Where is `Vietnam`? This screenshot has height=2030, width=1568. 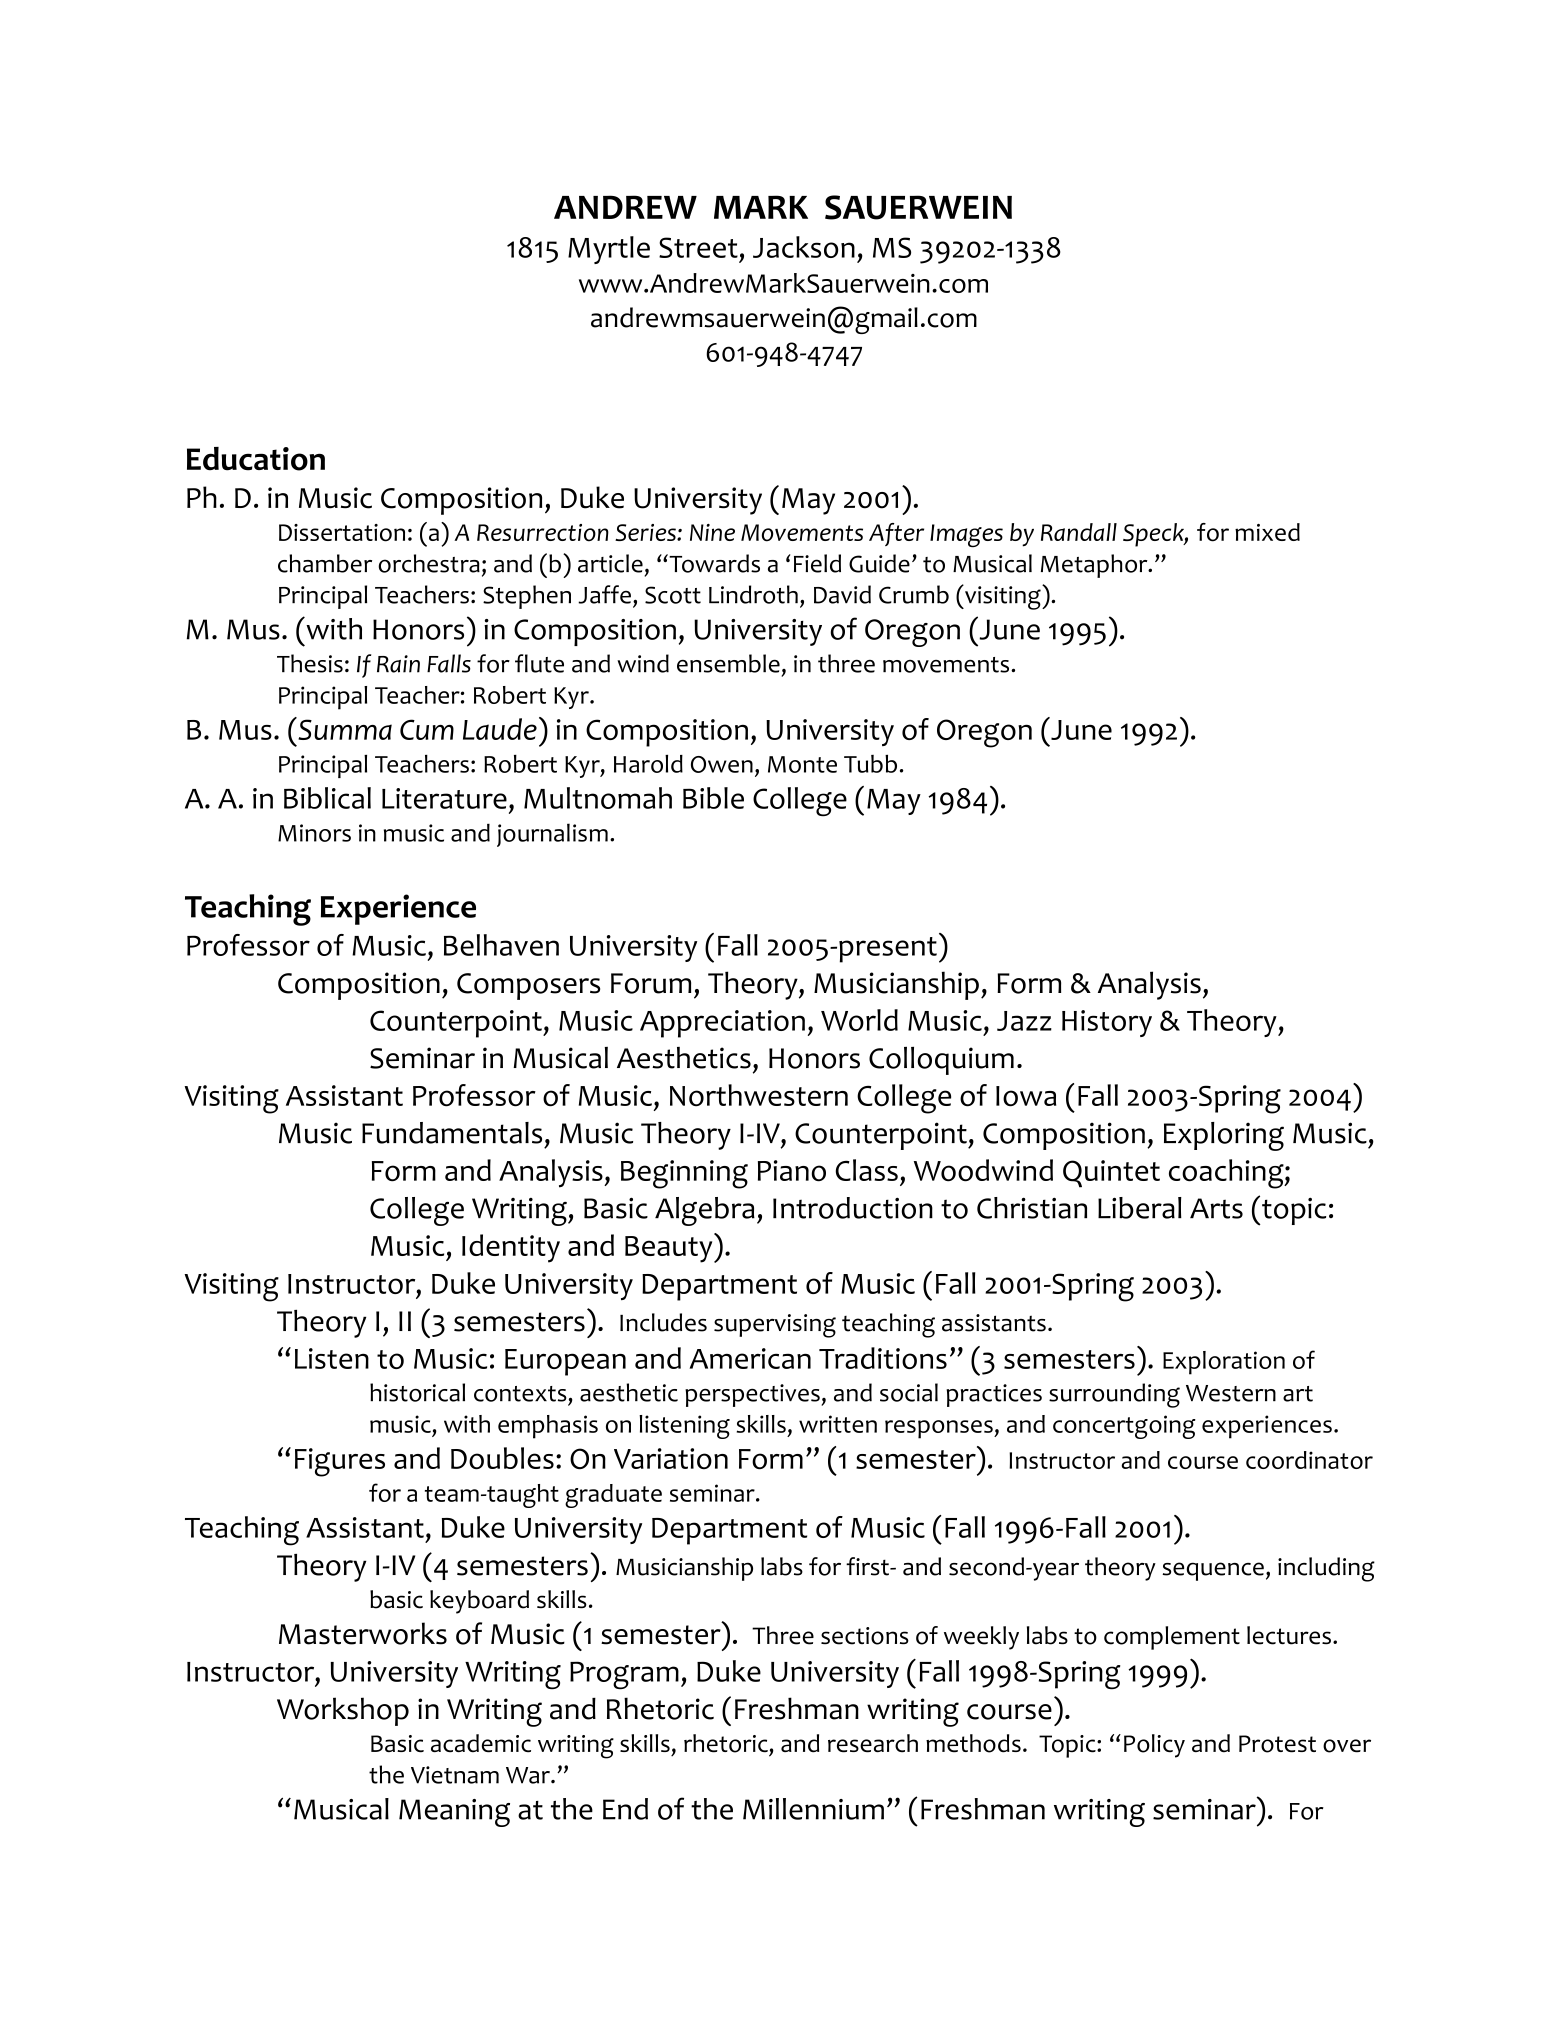
Vietnam is located at coordinates (455, 1775).
